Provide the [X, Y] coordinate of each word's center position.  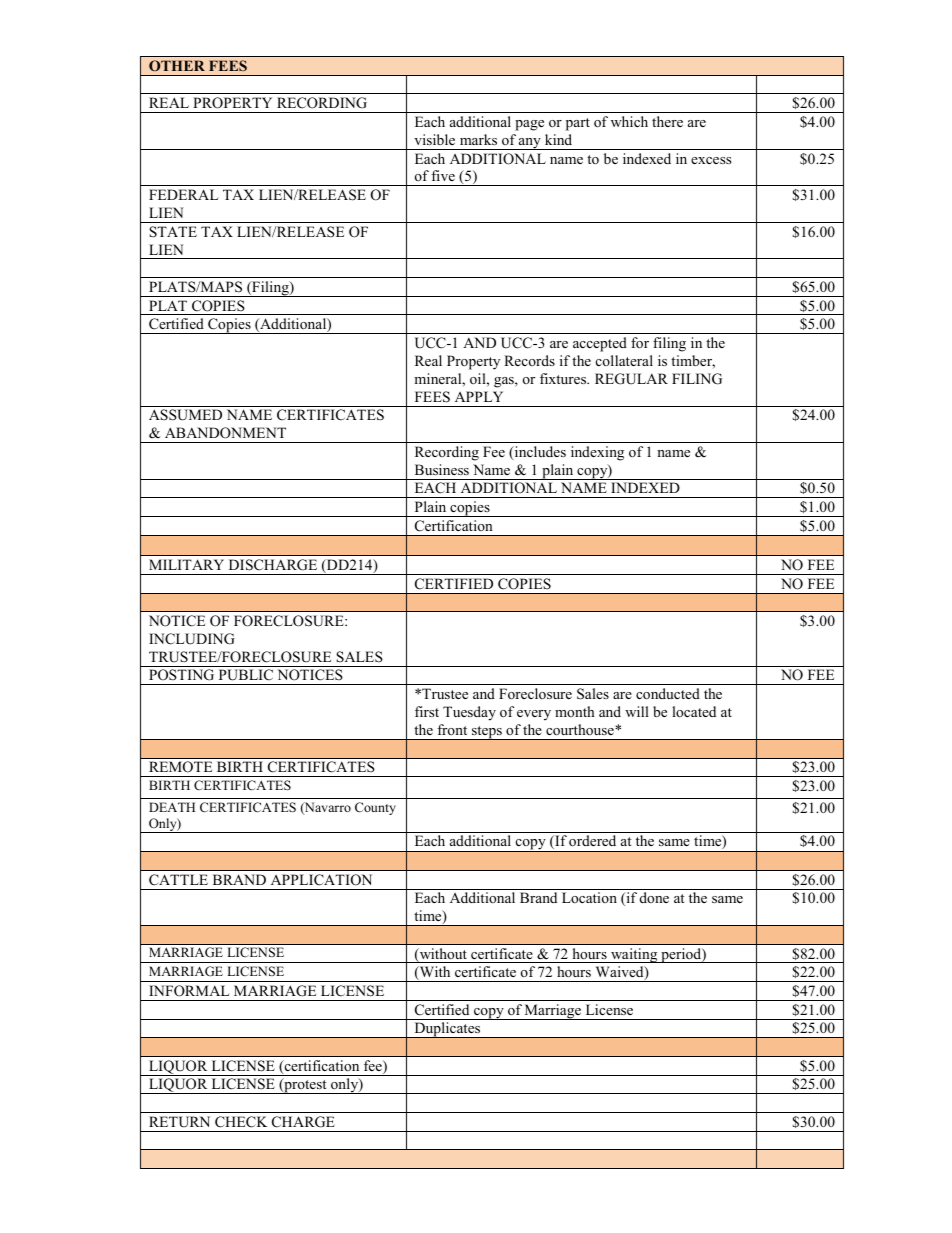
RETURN [179, 1122]
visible [434, 139]
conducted [668, 693]
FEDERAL [184, 194]
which [629, 121]
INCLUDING [192, 639]
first [427, 711]
